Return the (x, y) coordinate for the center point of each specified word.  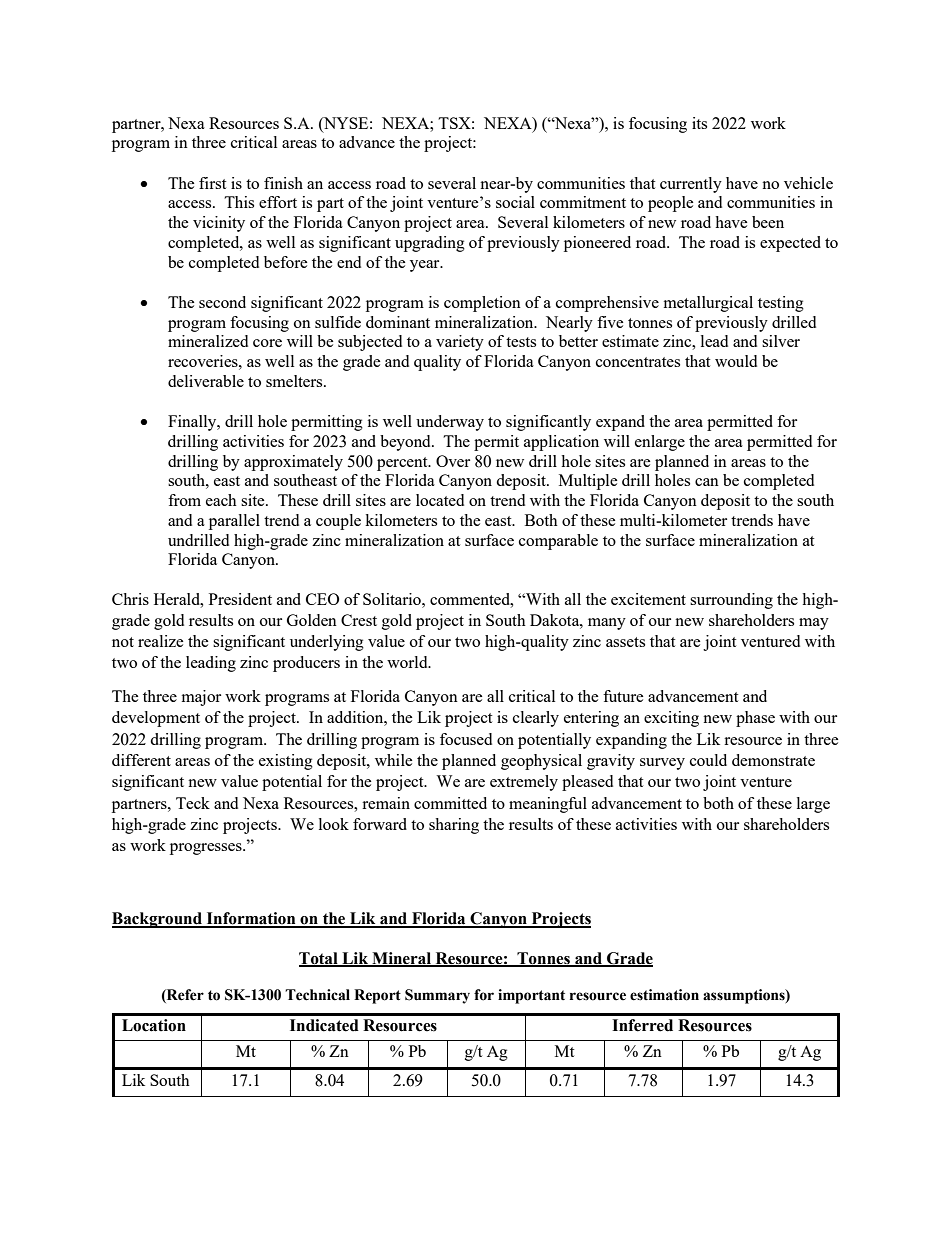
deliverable (206, 381)
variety (460, 343)
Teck (193, 803)
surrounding (731, 601)
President (240, 599)
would (736, 361)
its (699, 123)
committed (450, 803)
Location (154, 1025)
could (708, 760)
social (515, 202)
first (212, 183)
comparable (558, 542)
